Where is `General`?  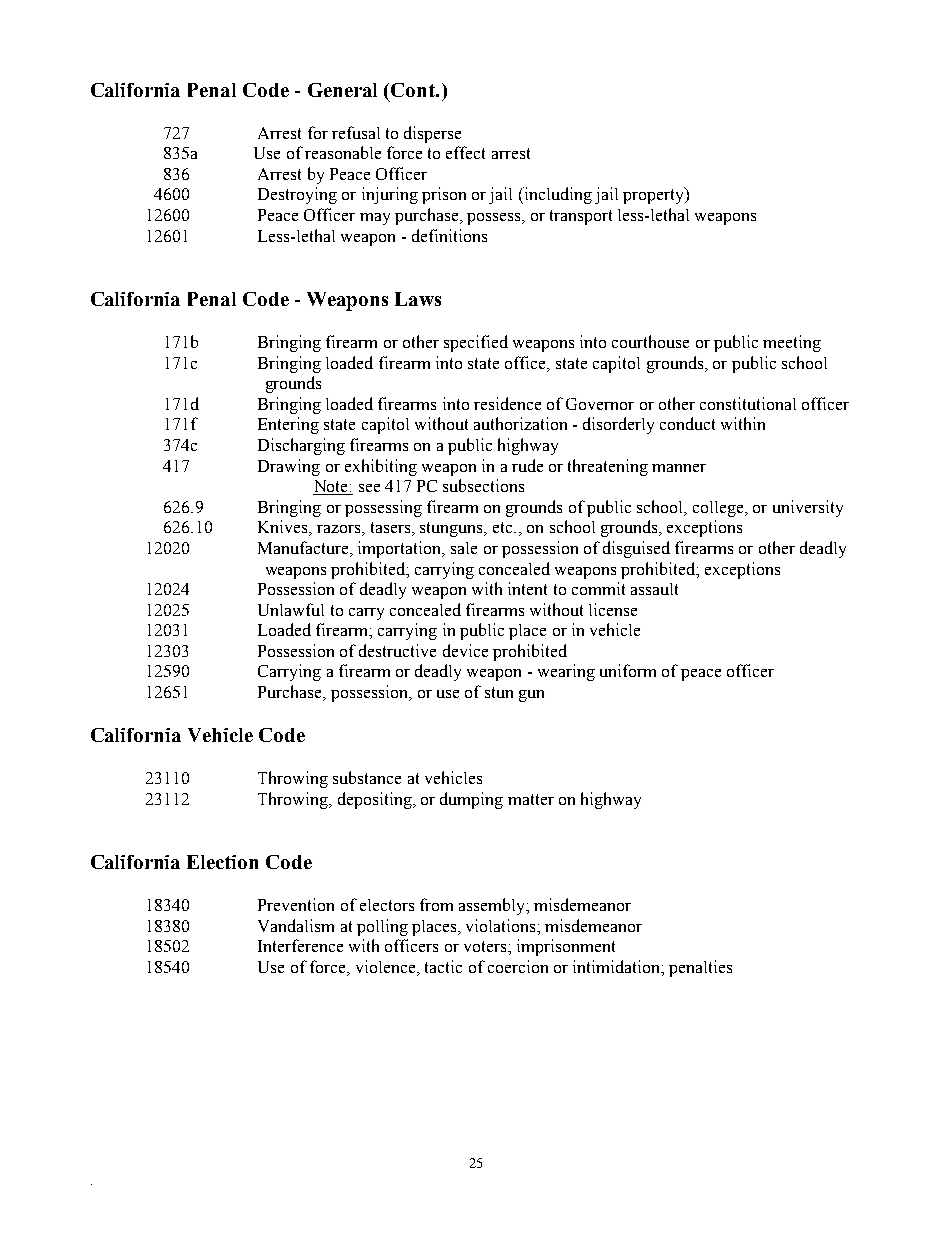
General is located at coordinates (342, 90).
